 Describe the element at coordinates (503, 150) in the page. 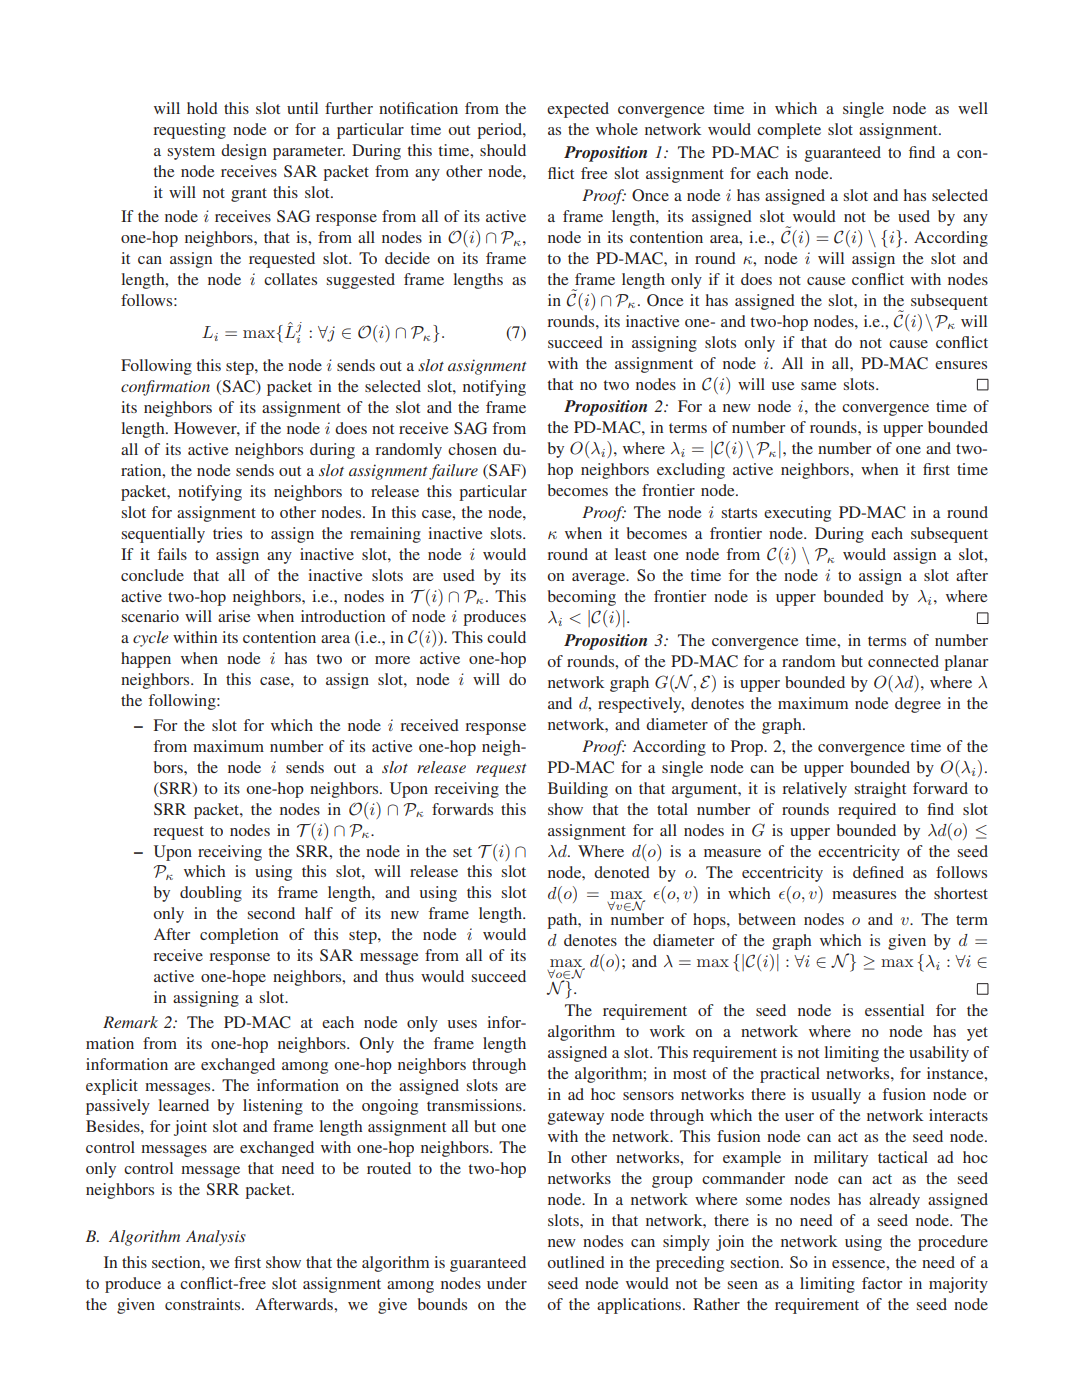

I see `should` at that location.
